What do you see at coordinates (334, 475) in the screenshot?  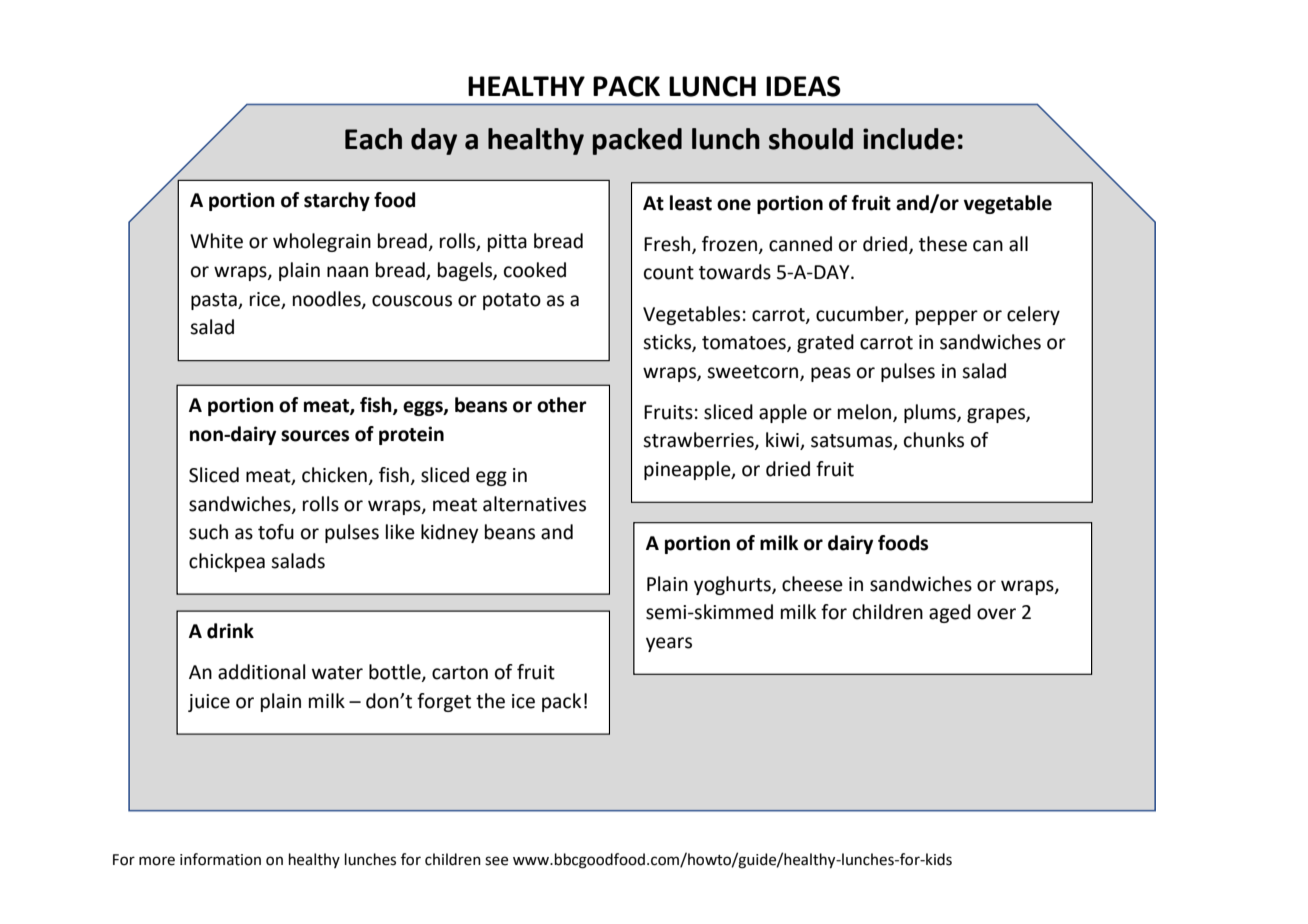 I see `chicken` at bounding box center [334, 475].
